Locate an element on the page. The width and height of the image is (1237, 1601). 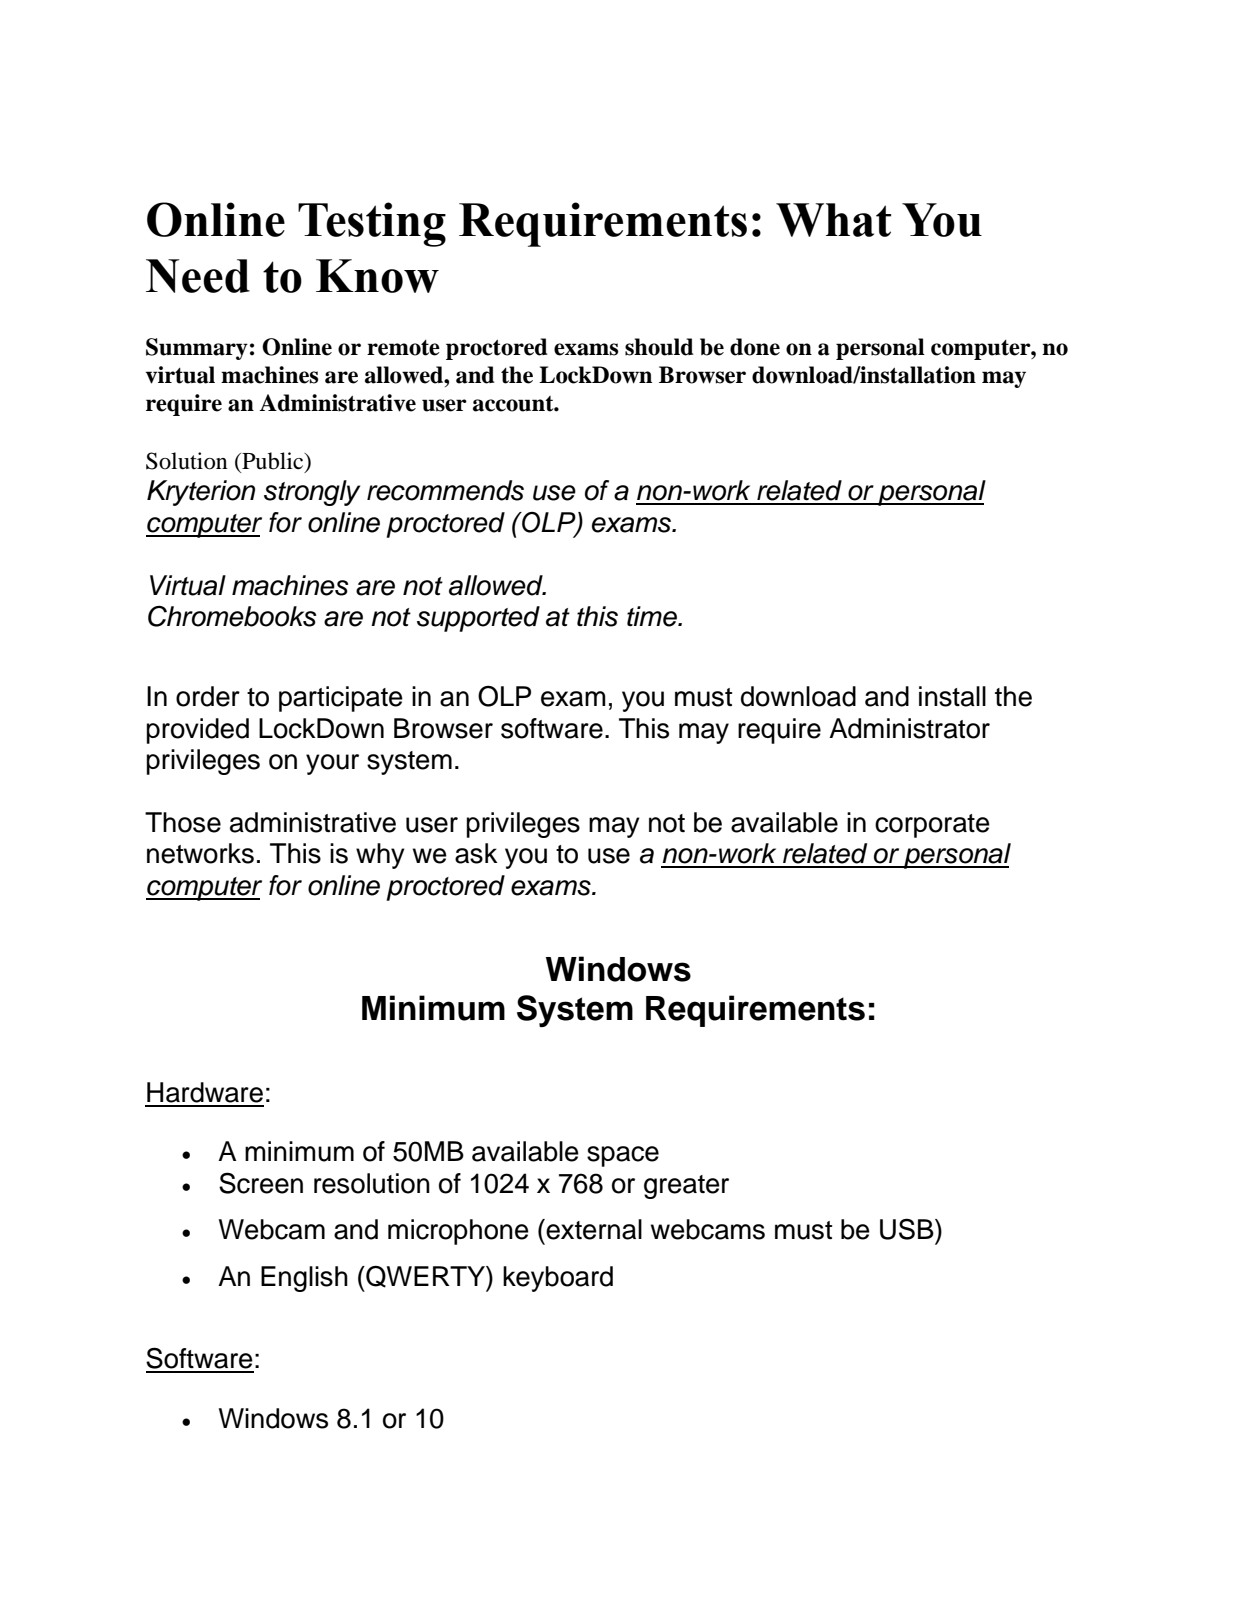
space is located at coordinates (623, 1156).
